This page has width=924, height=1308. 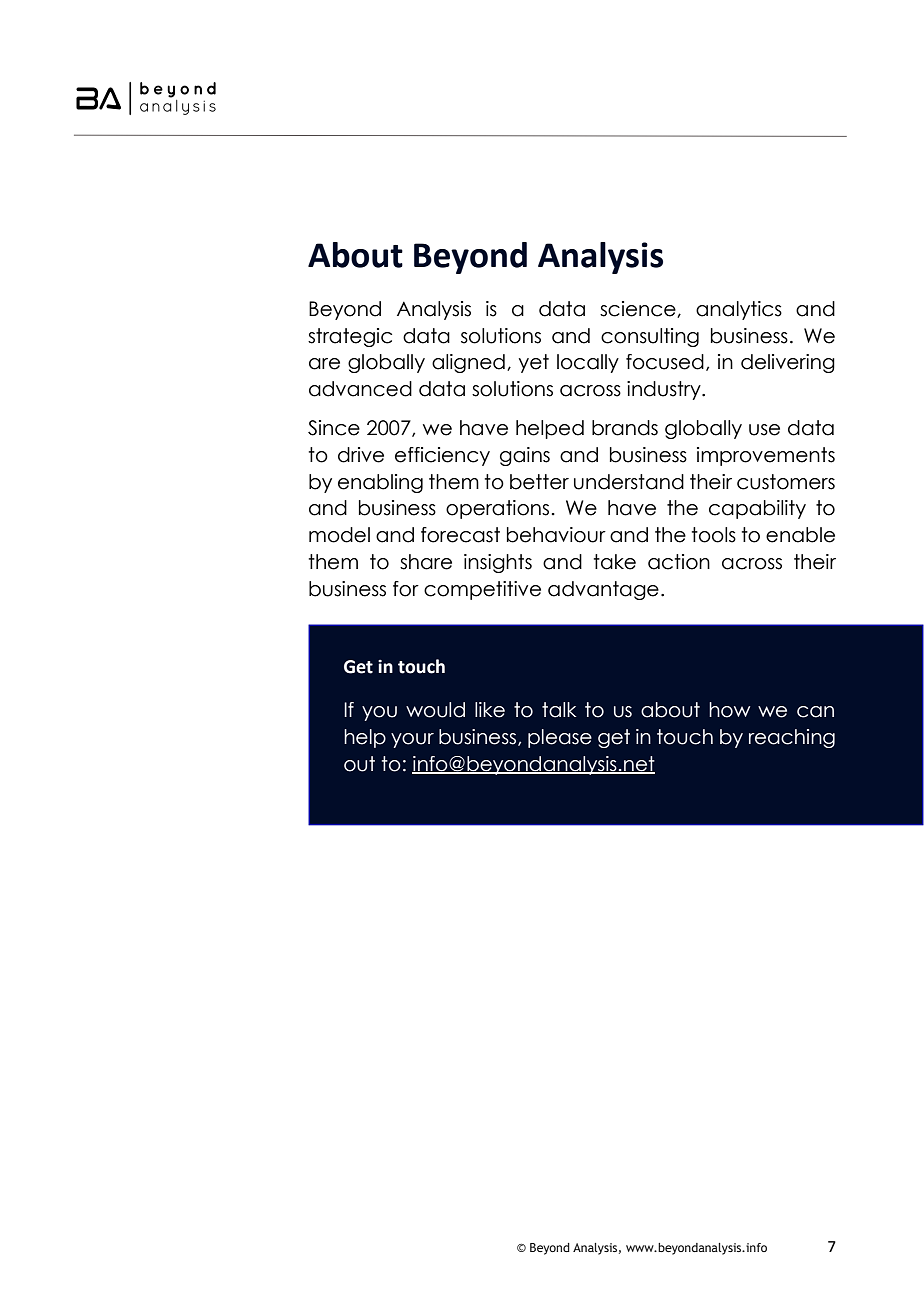 What do you see at coordinates (412, 740) in the page?
I see `your` at bounding box center [412, 740].
